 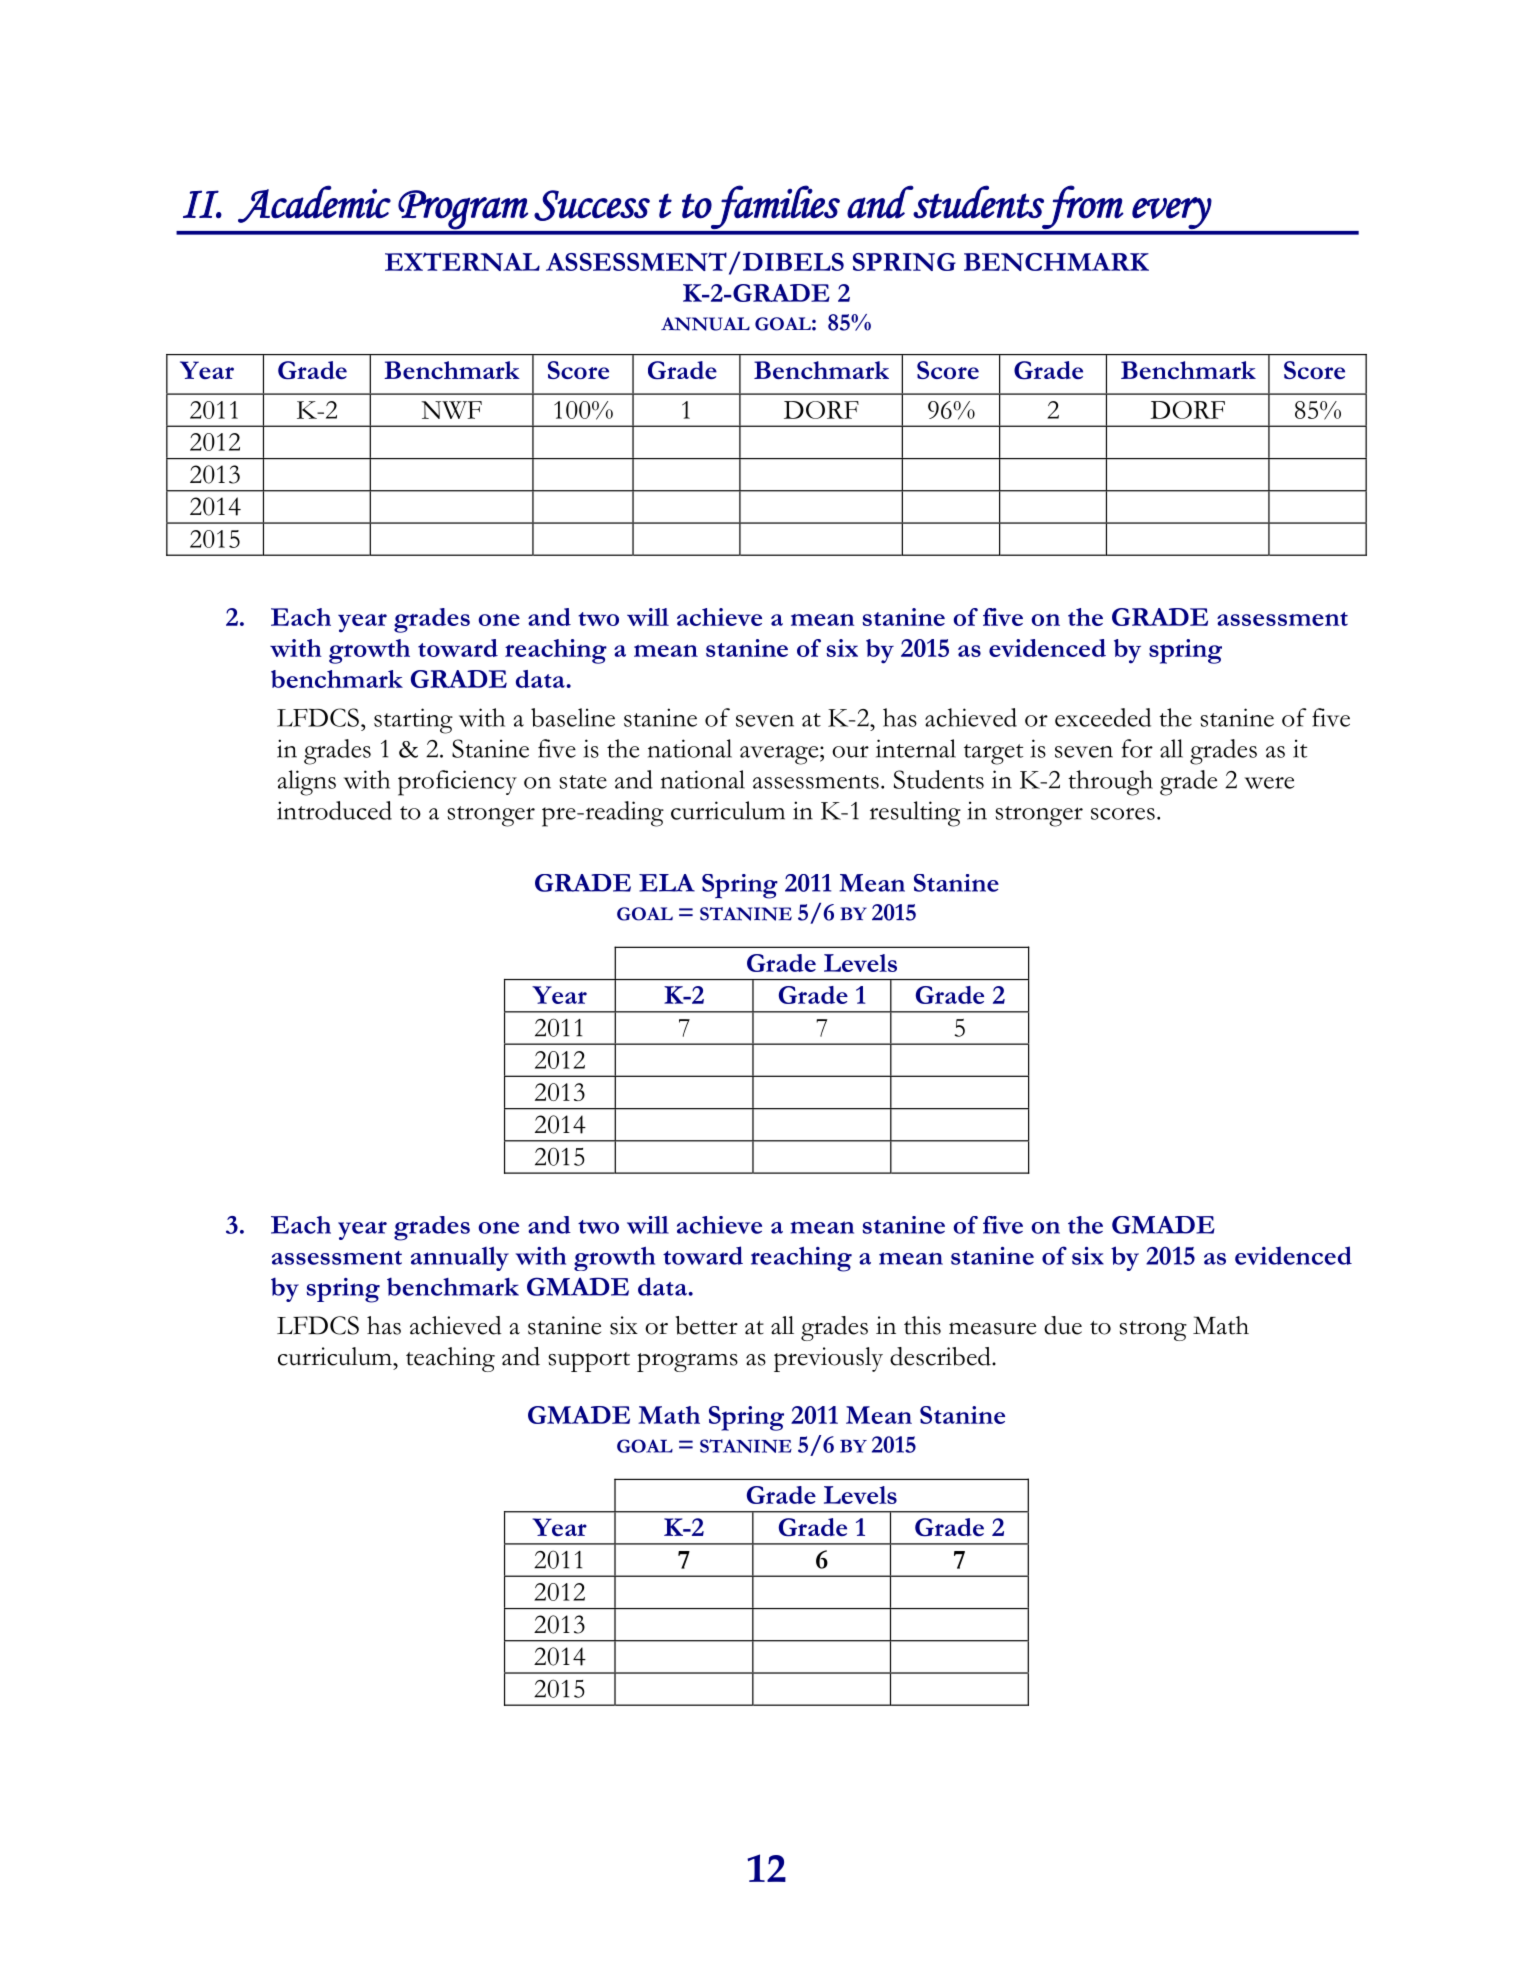 What do you see at coordinates (707, 1325) in the page?
I see `better` at bounding box center [707, 1325].
